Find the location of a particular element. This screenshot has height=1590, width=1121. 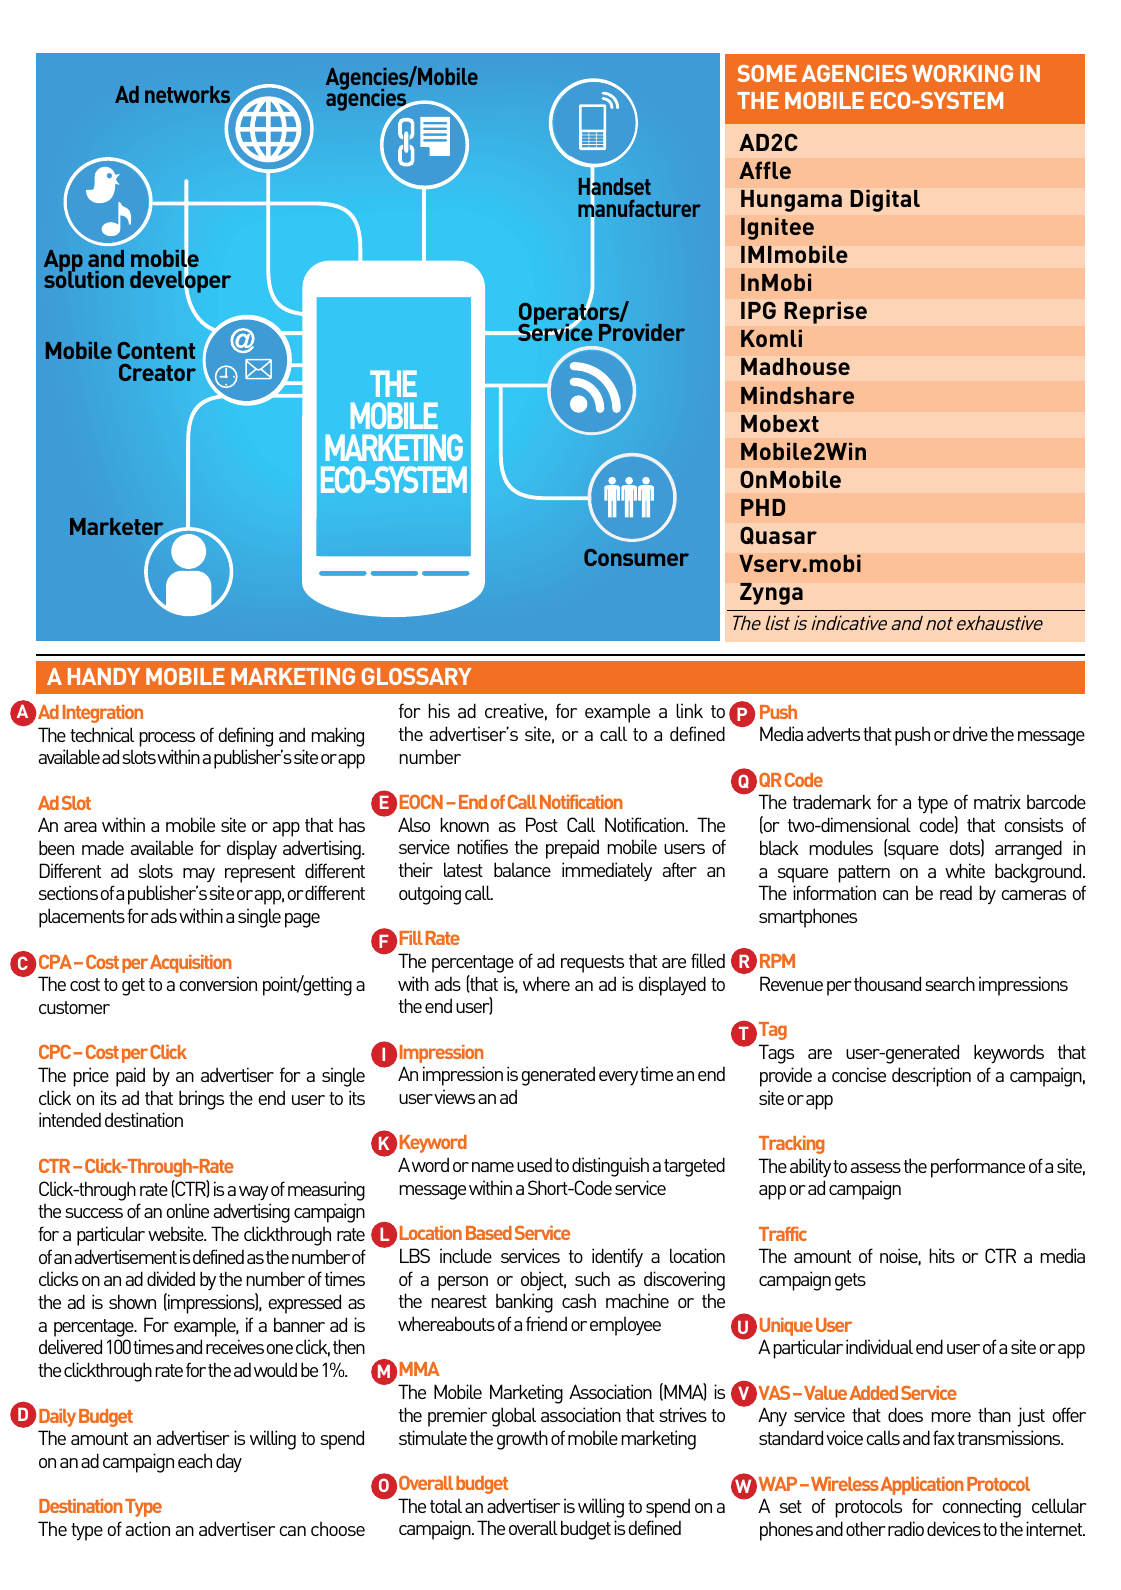

networks is located at coordinates (189, 96).
